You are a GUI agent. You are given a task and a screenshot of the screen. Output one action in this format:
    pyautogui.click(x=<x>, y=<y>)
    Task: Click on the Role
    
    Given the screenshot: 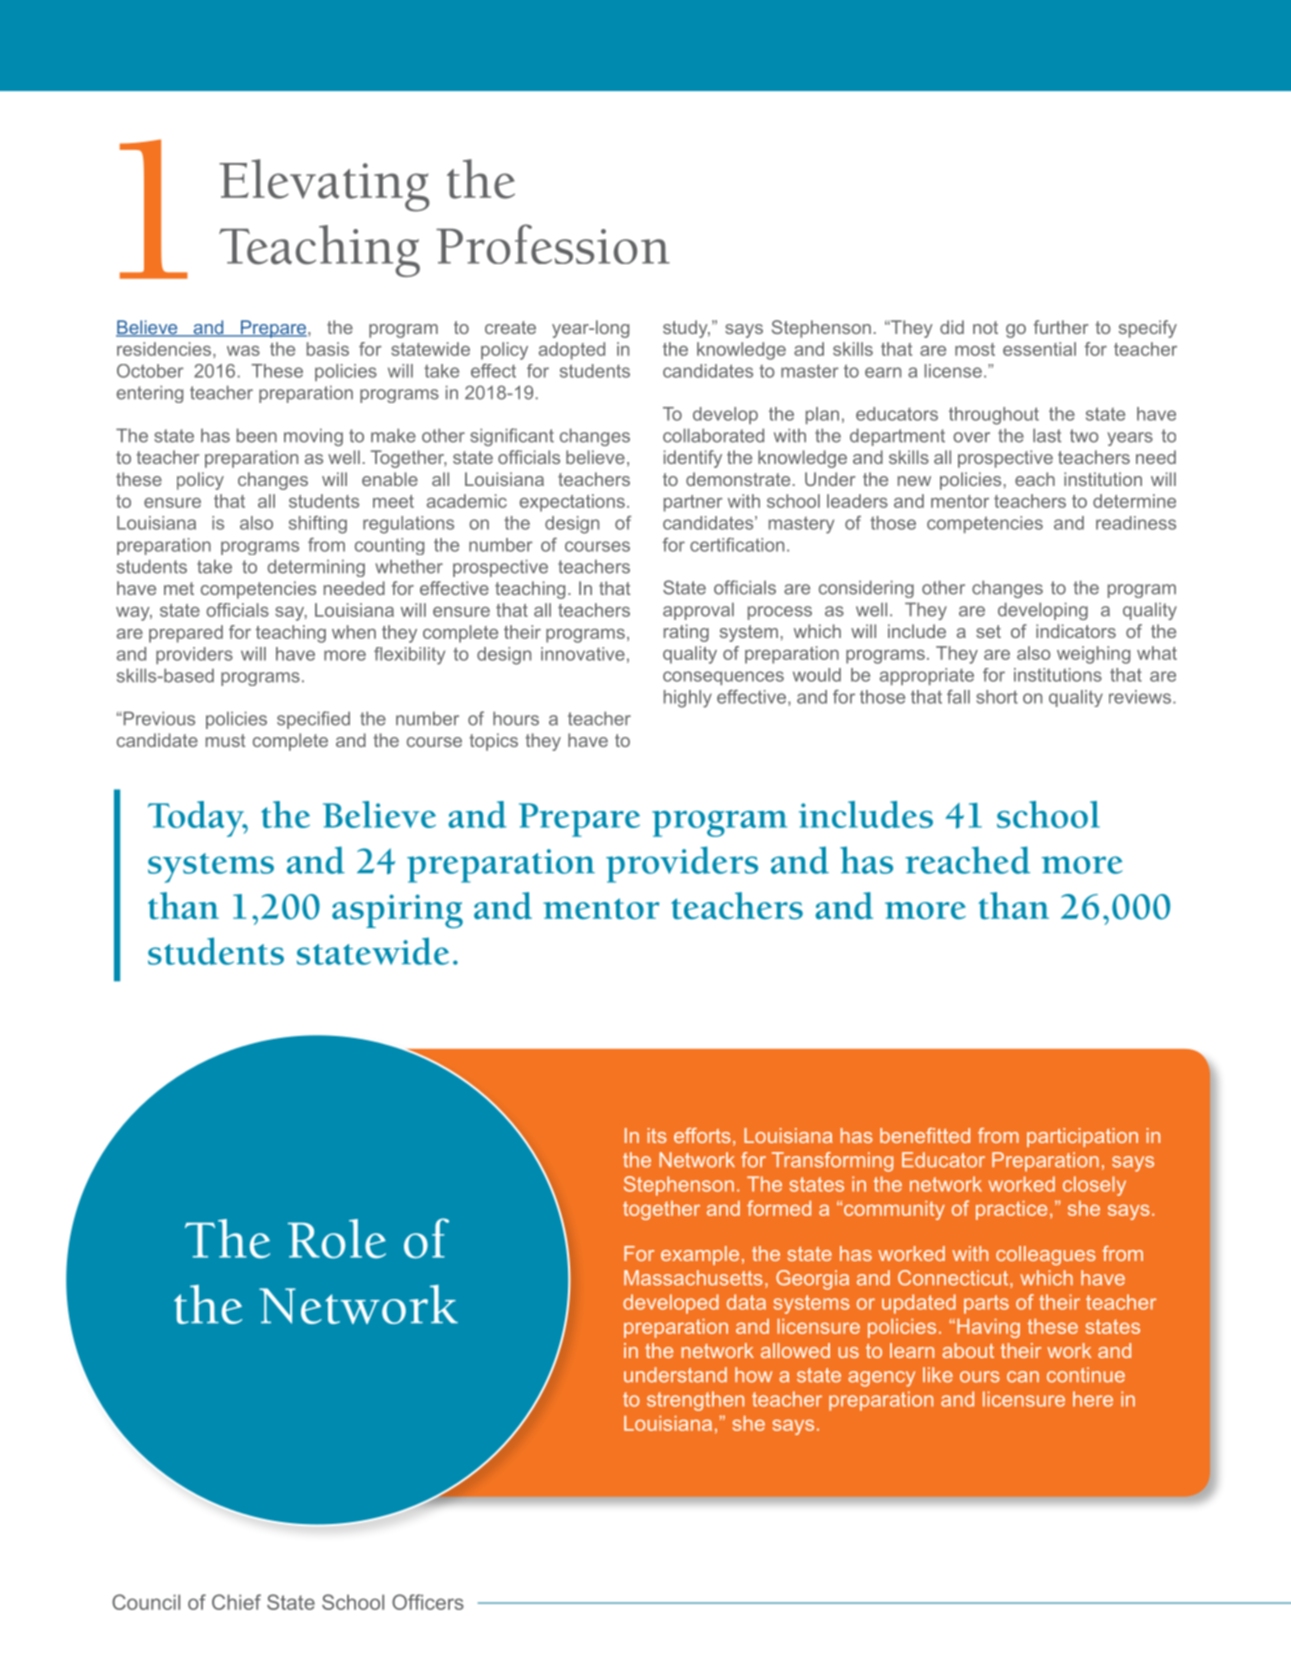 What is the action you would take?
    pyautogui.click(x=337, y=1239)
